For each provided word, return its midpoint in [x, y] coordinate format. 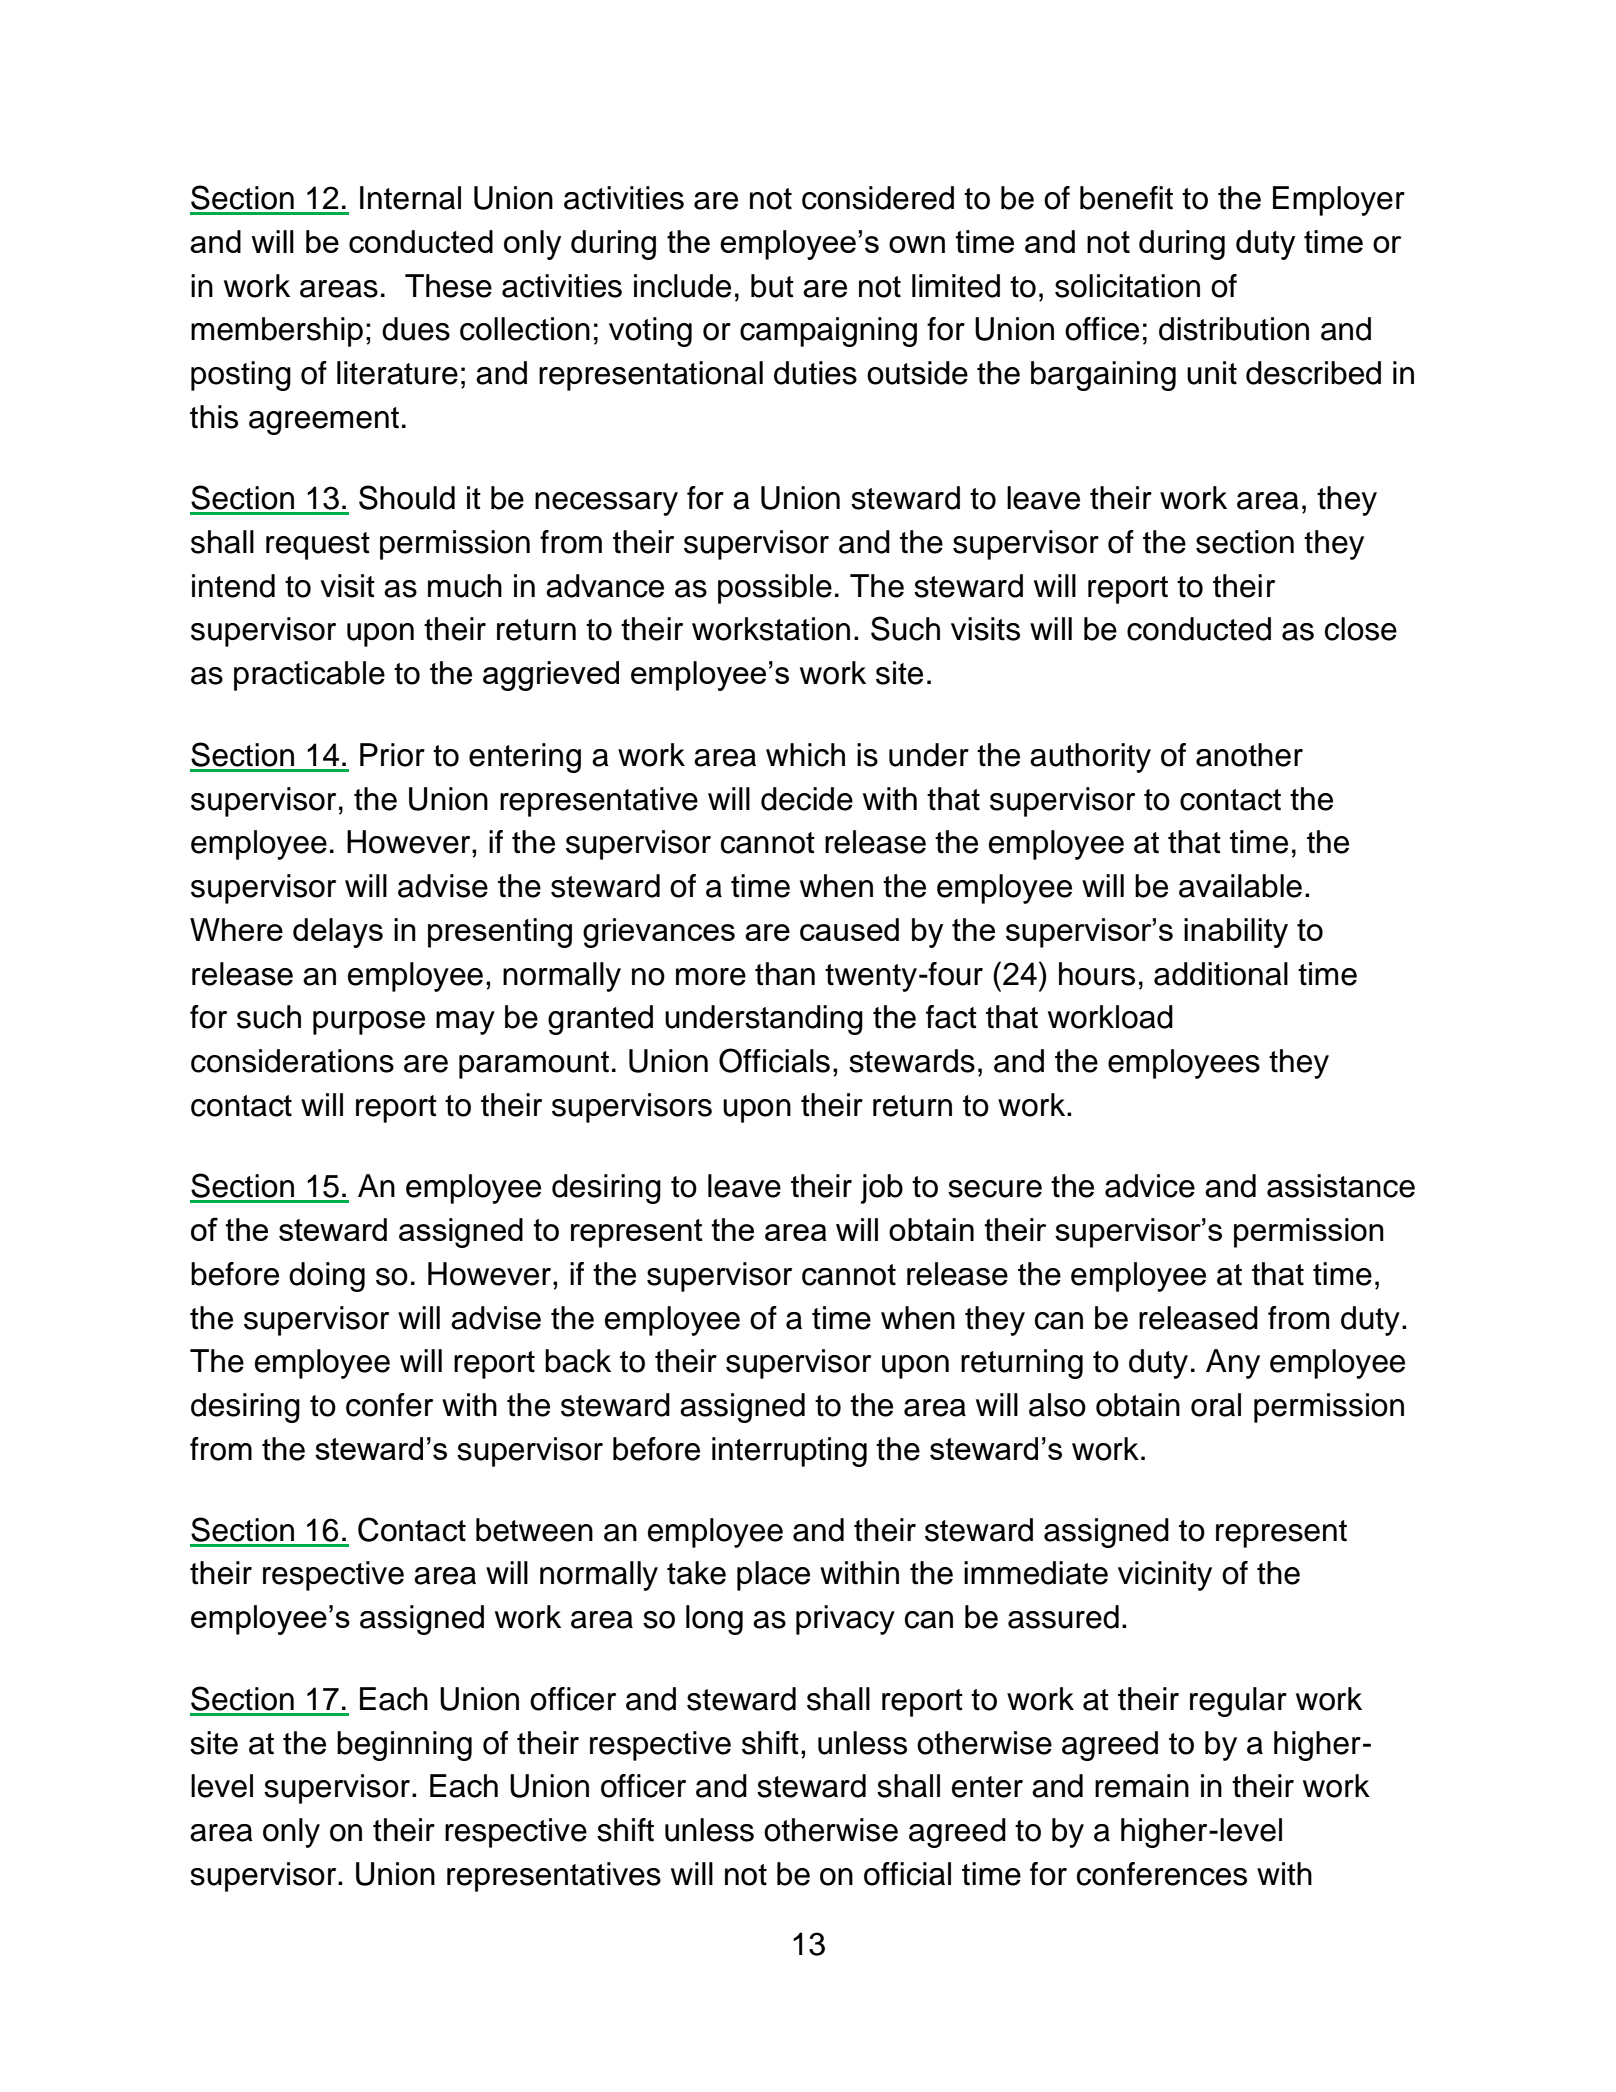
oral [1216, 1405]
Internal [410, 198]
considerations [292, 1061]
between [534, 1530]
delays [338, 933]
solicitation [1127, 286]
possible [775, 589]
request [318, 546]
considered [878, 198]
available [1240, 886]
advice [1150, 1186]
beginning [404, 1746]
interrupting [789, 1452]
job [882, 1189]
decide [807, 799]
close [1361, 629]
